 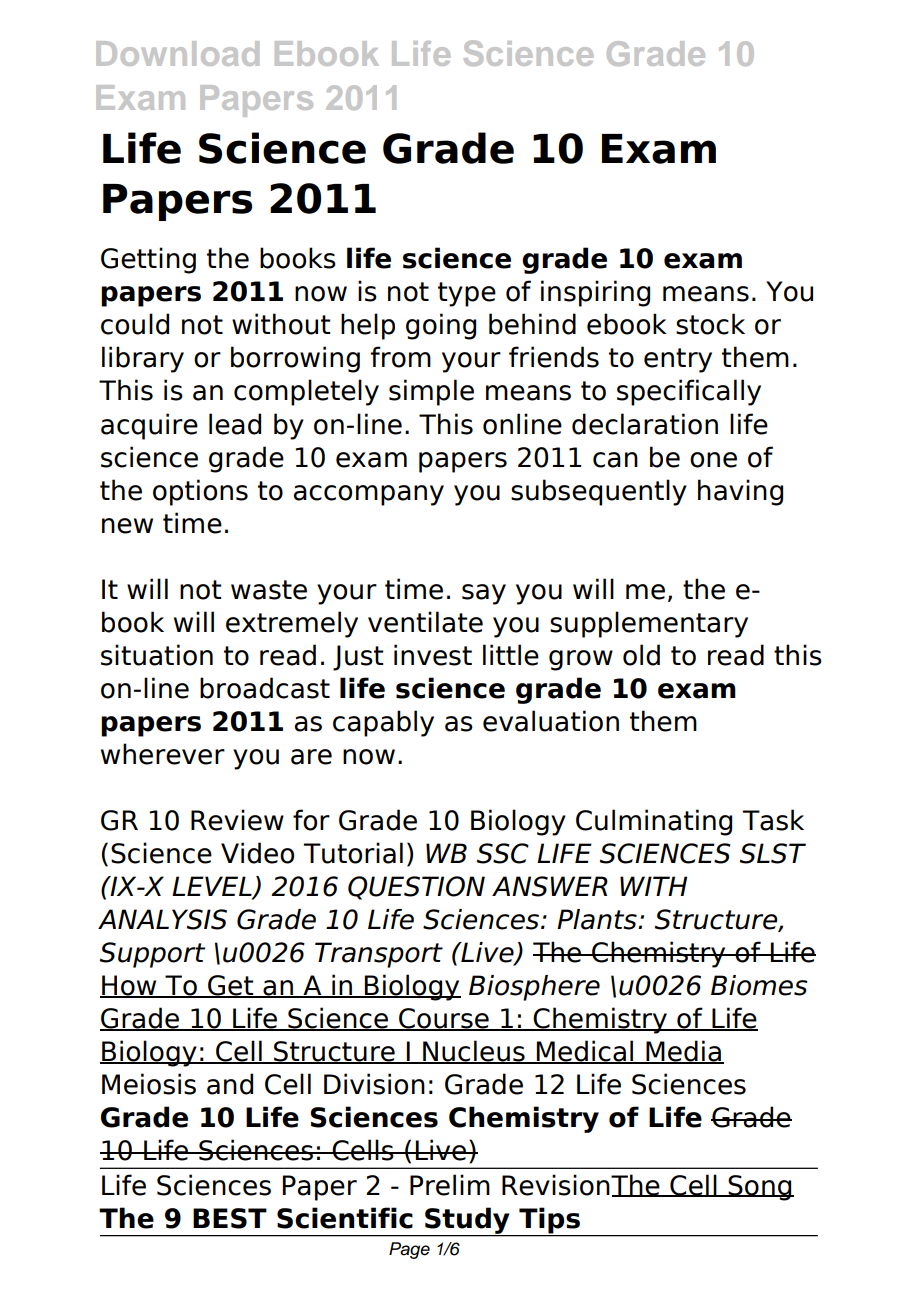 What do you see at coordinates (467, 294) in the screenshot?
I see `type` at bounding box center [467, 294].
